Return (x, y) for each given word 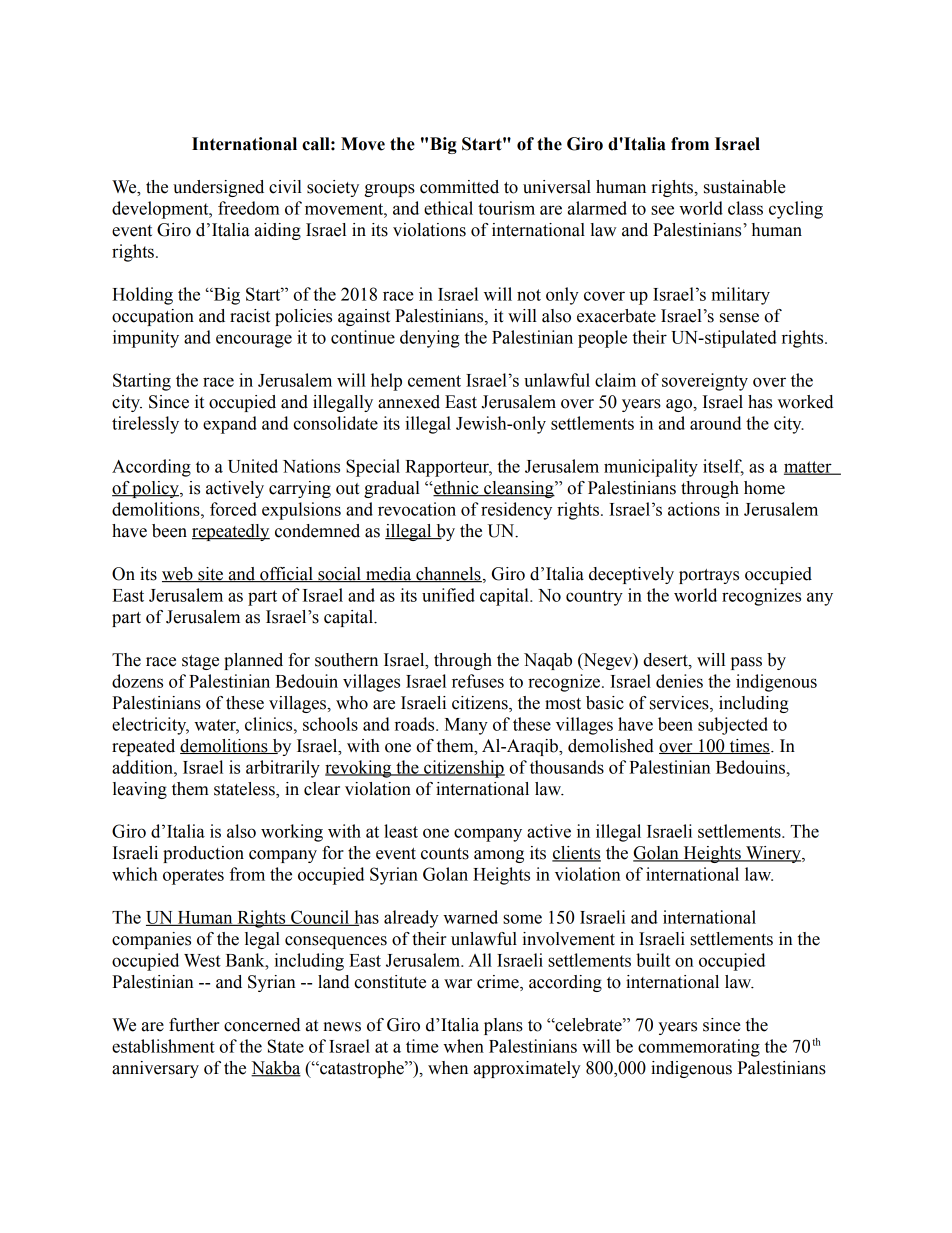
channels (448, 574)
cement (434, 381)
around (715, 423)
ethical (448, 208)
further (194, 1025)
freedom (249, 208)
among (499, 856)
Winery (773, 854)
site (210, 574)
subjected (733, 726)
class (745, 208)
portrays (709, 576)
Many (466, 726)
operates (193, 877)
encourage (254, 341)
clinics (270, 724)
